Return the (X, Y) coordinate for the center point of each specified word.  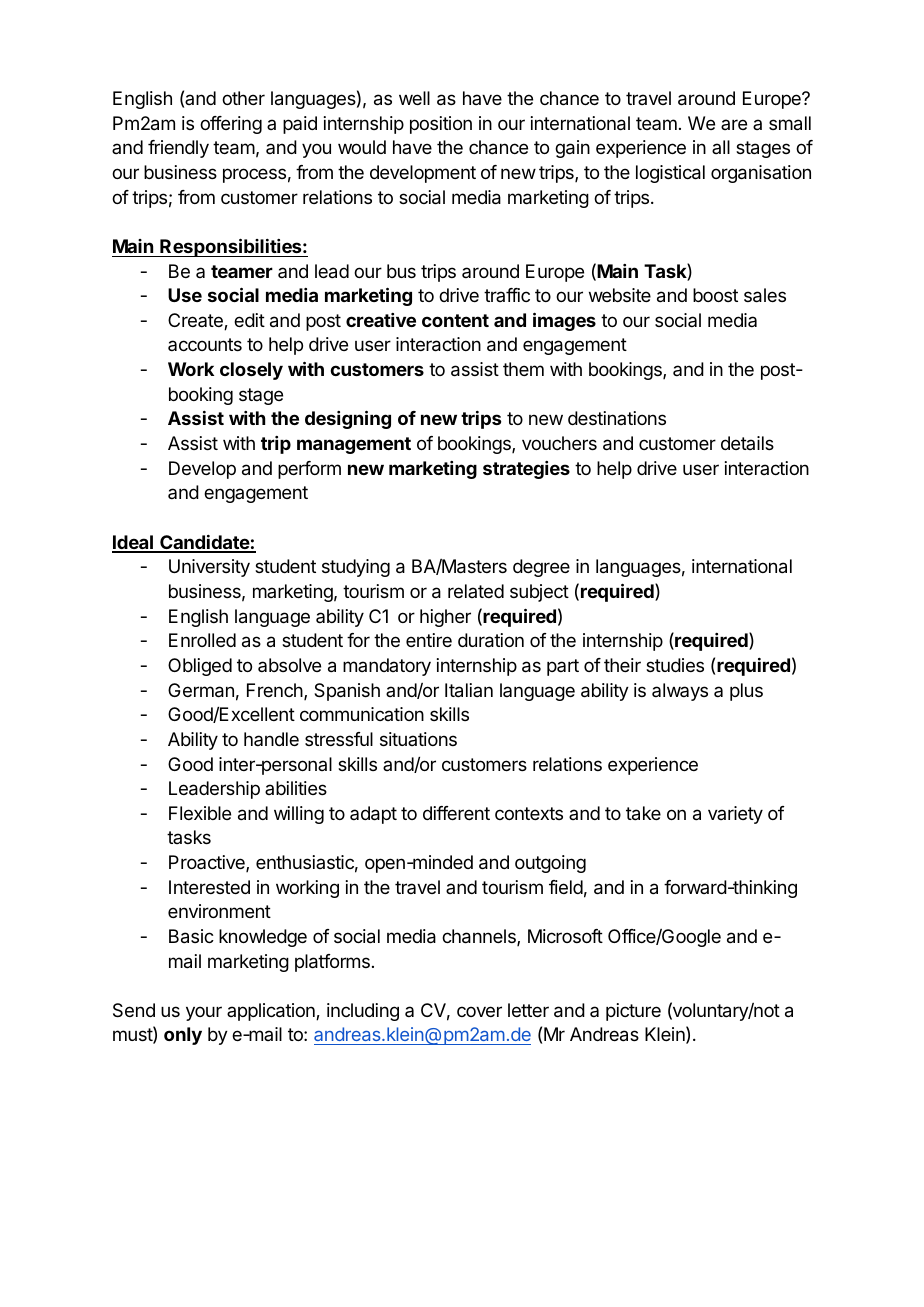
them (523, 369)
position (441, 125)
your (204, 1013)
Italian (469, 690)
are (734, 124)
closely (251, 371)
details (747, 443)
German (201, 690)
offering (231, 125)
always (680, 692)
